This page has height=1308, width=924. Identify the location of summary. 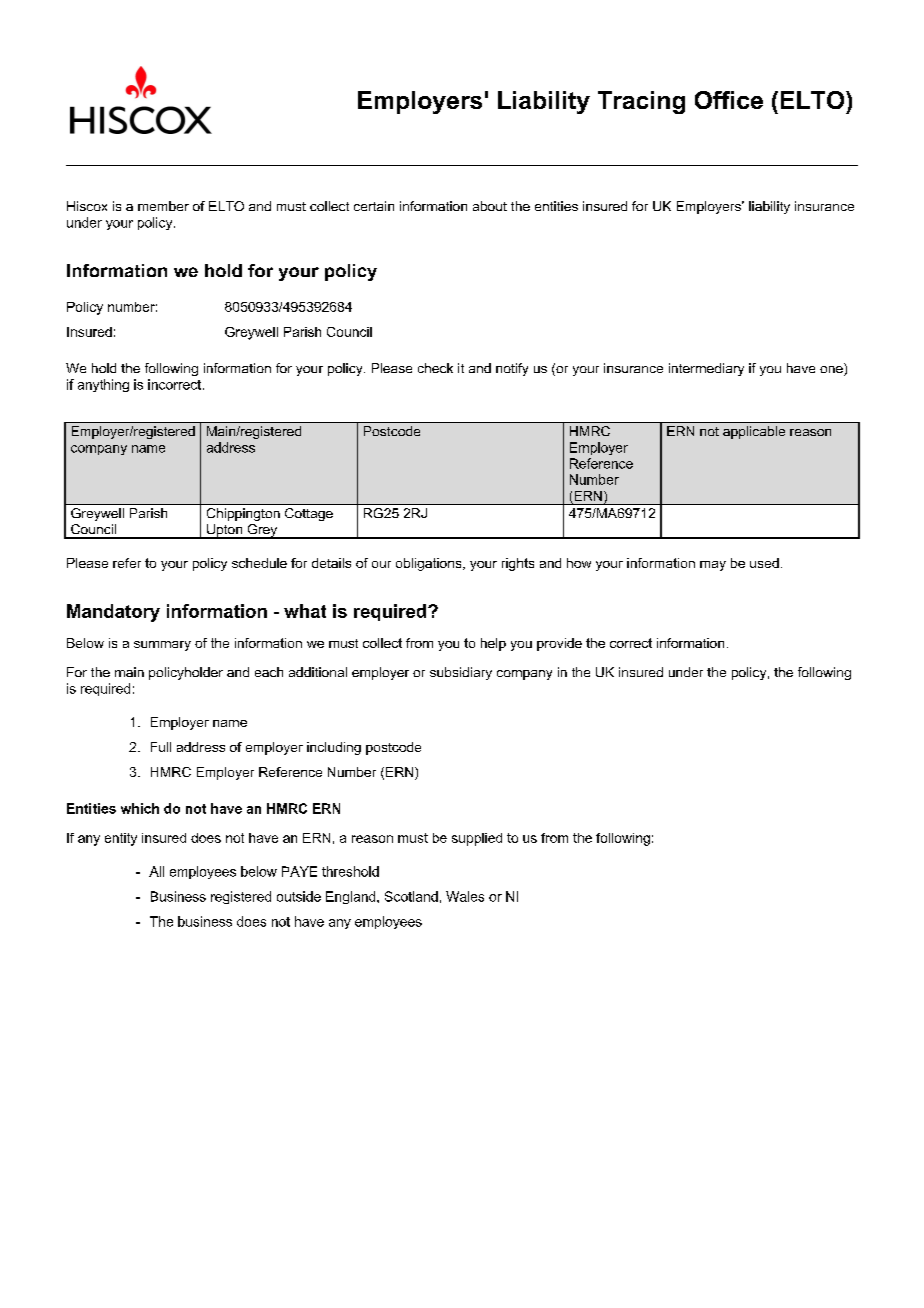
(162, 646).
